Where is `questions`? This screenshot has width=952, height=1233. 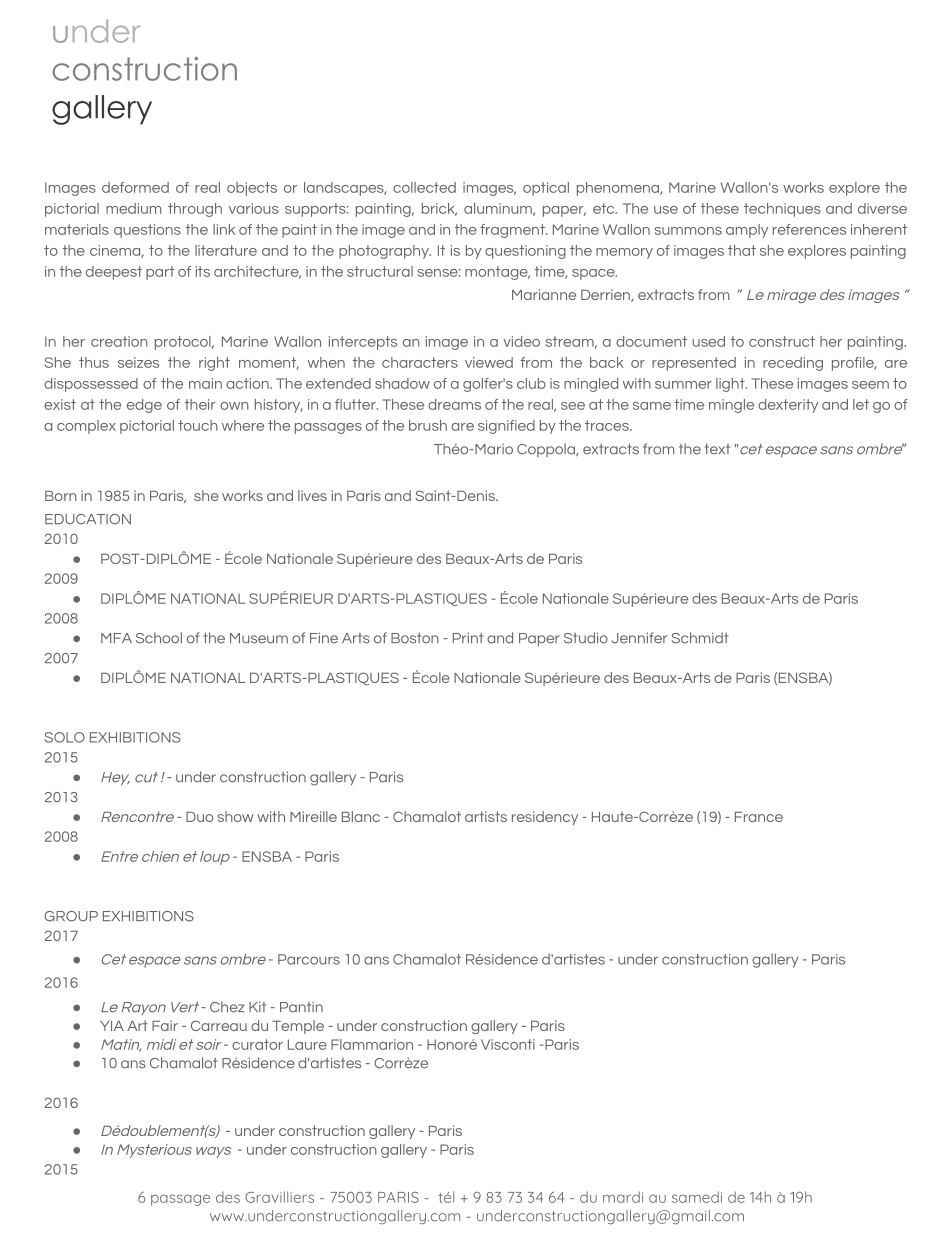 questions is located at coordinates (147, 231).
